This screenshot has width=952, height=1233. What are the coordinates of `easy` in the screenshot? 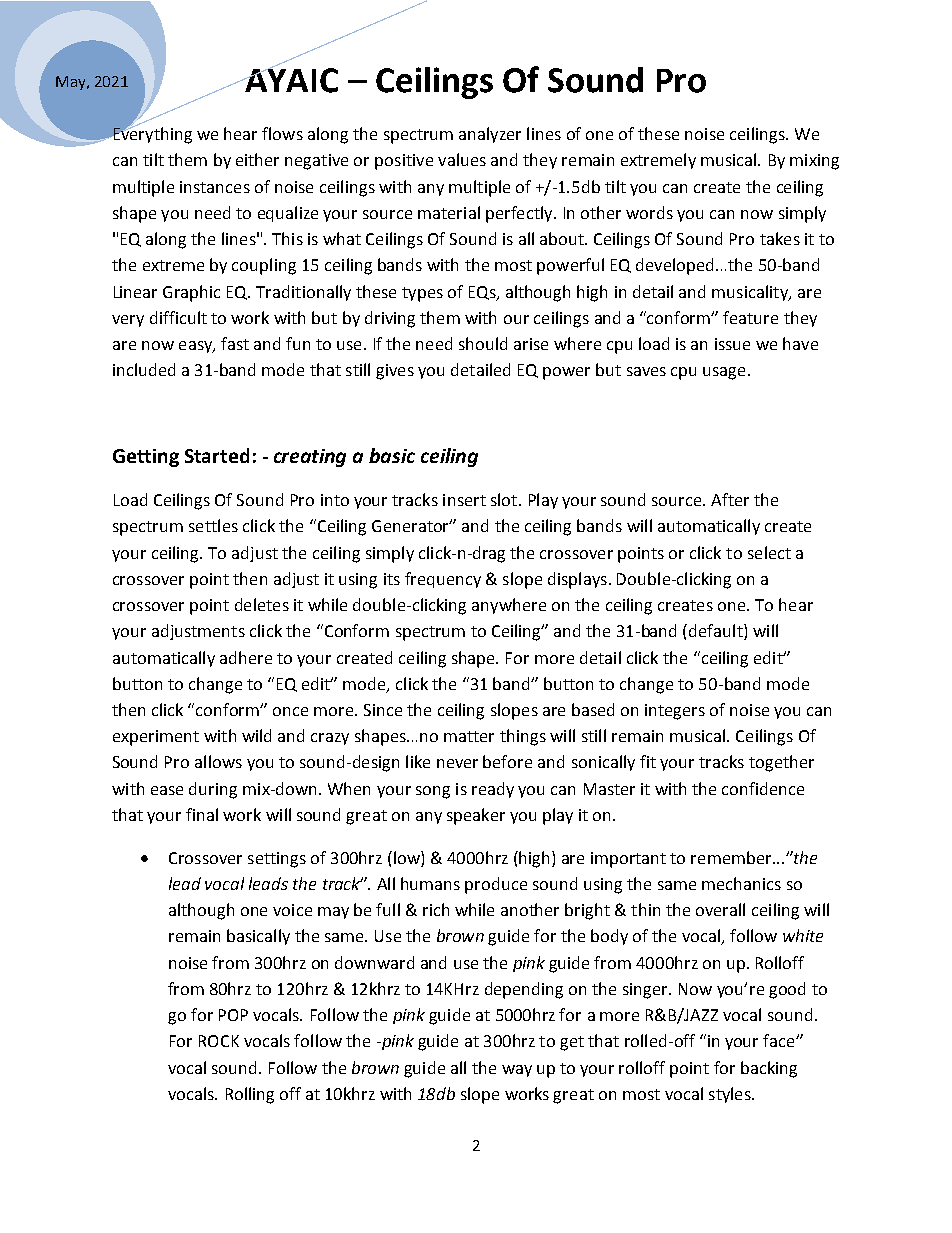 It's located at (196, 347).
